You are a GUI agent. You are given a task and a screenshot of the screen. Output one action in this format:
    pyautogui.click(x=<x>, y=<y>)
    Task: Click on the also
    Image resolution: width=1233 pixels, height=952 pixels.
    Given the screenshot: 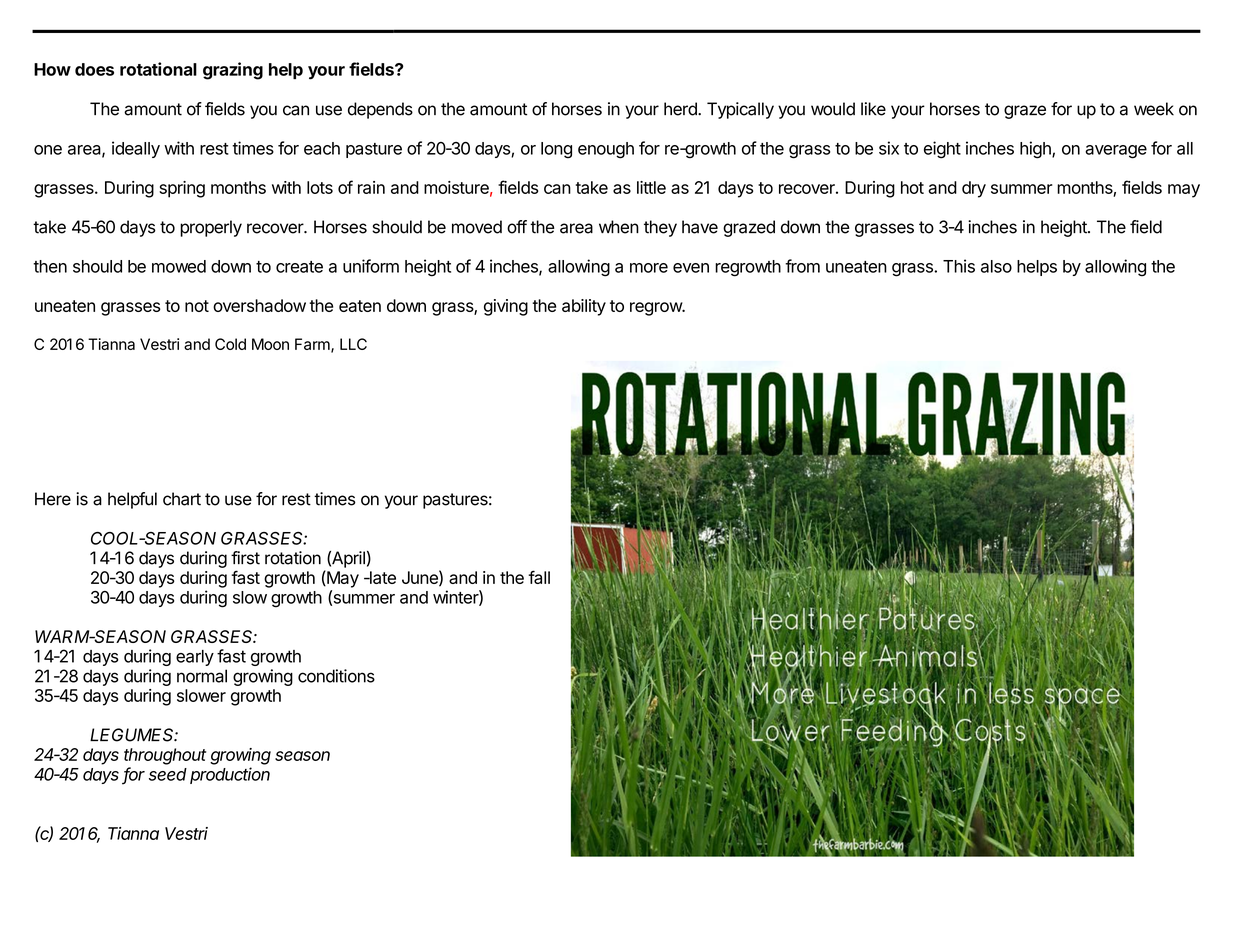 What is the action you would take?
    pyautogui.click(x=996, y=266)
